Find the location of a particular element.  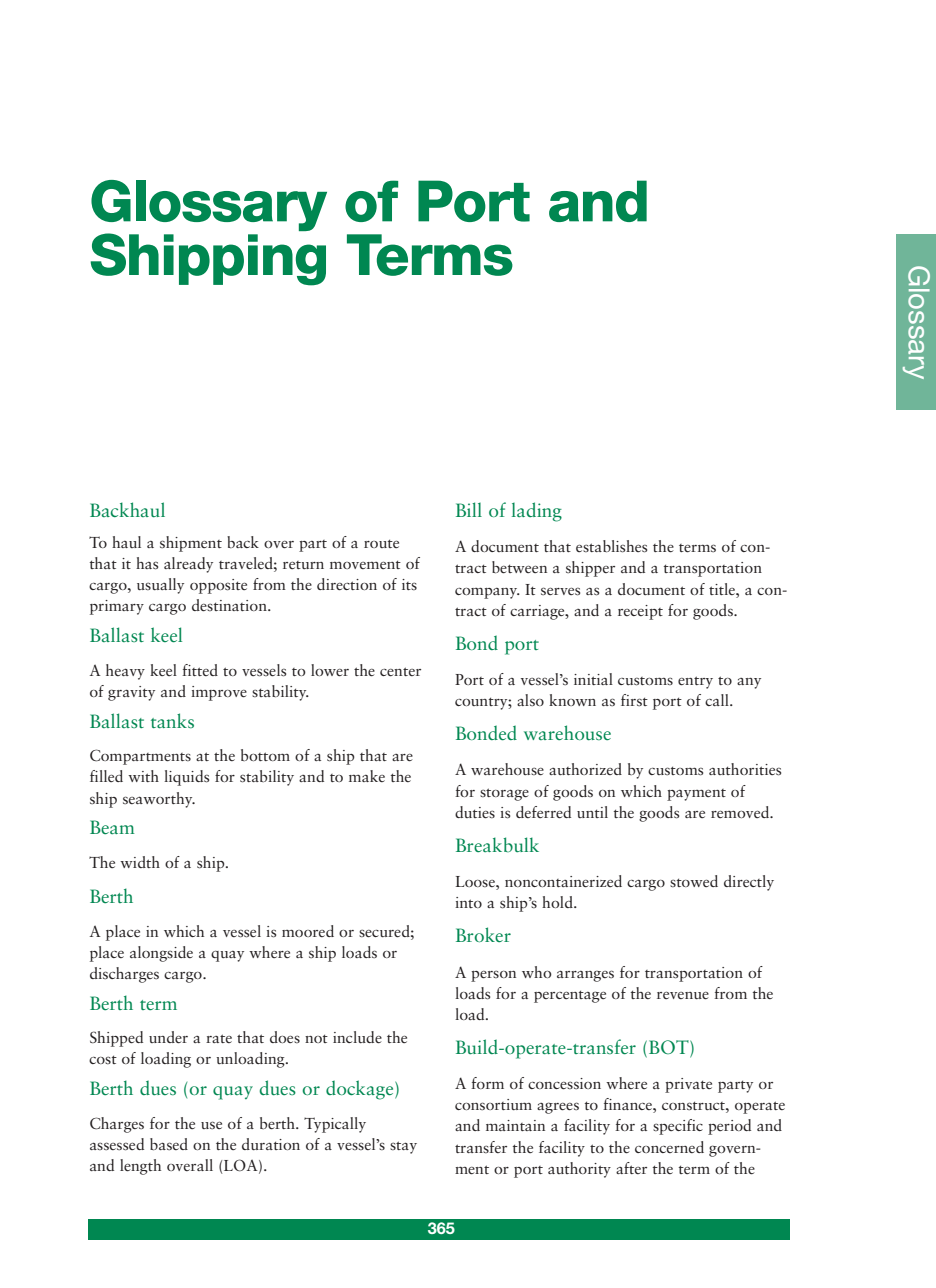

make is located at coordinates (367, 776).
